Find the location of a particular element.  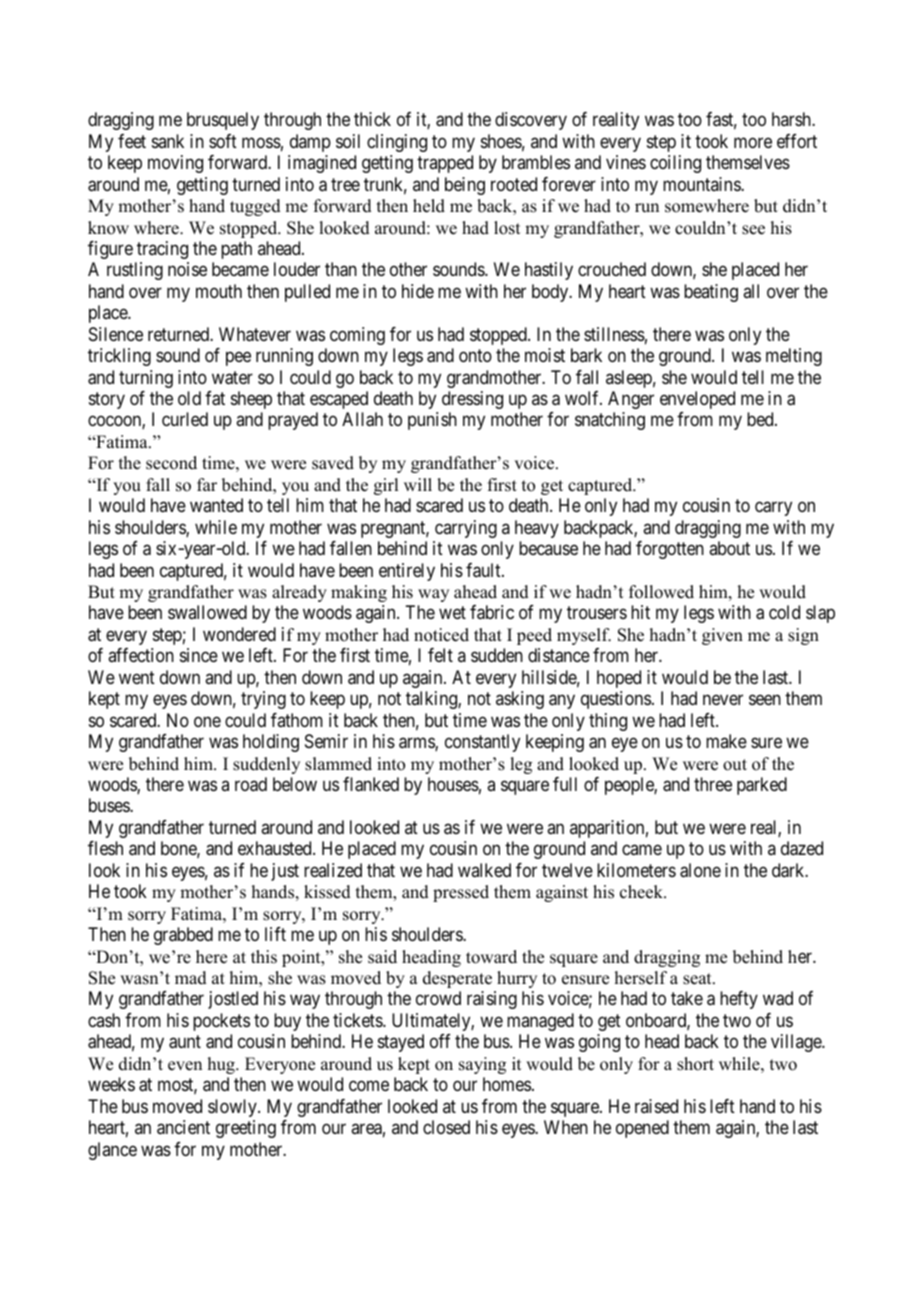

will is located at coordinates (418, 484).
